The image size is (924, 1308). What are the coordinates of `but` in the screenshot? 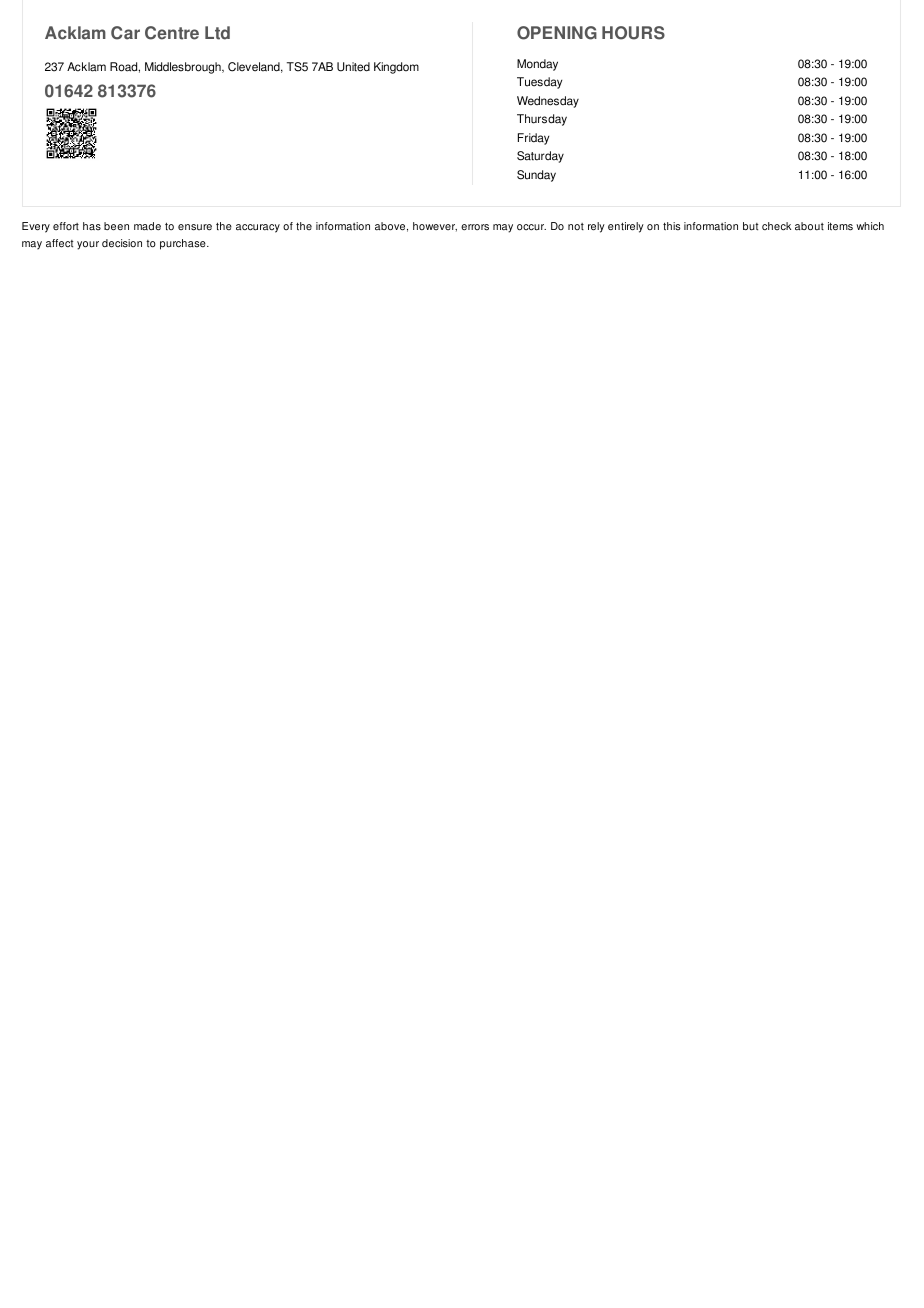 It's located at (750, 226).
